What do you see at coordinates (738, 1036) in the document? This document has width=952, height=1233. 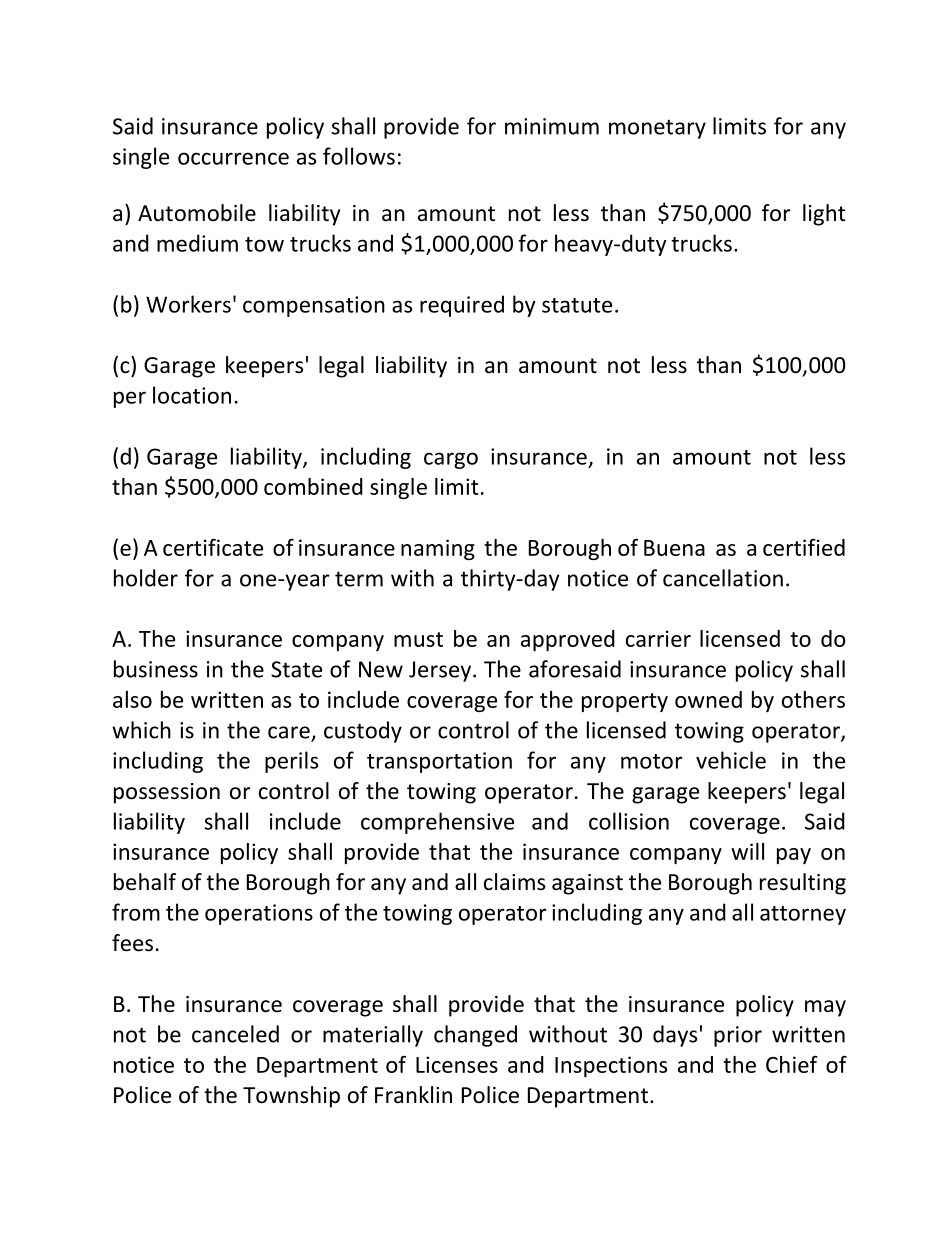 I see `prior` at bounding box center [738, 1036].
